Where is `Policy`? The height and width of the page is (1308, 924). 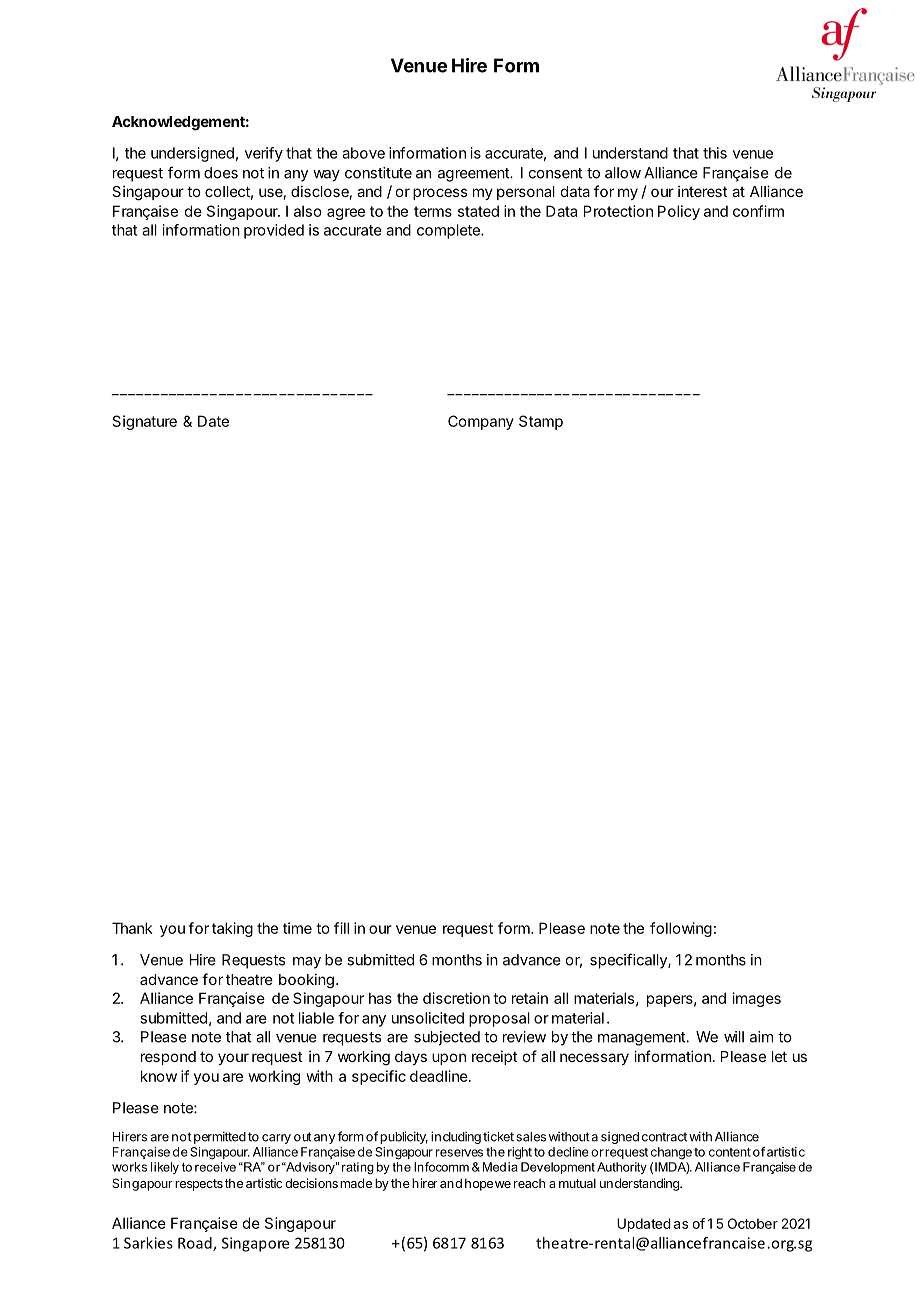
Policy is located at coordinates (679, 212).
